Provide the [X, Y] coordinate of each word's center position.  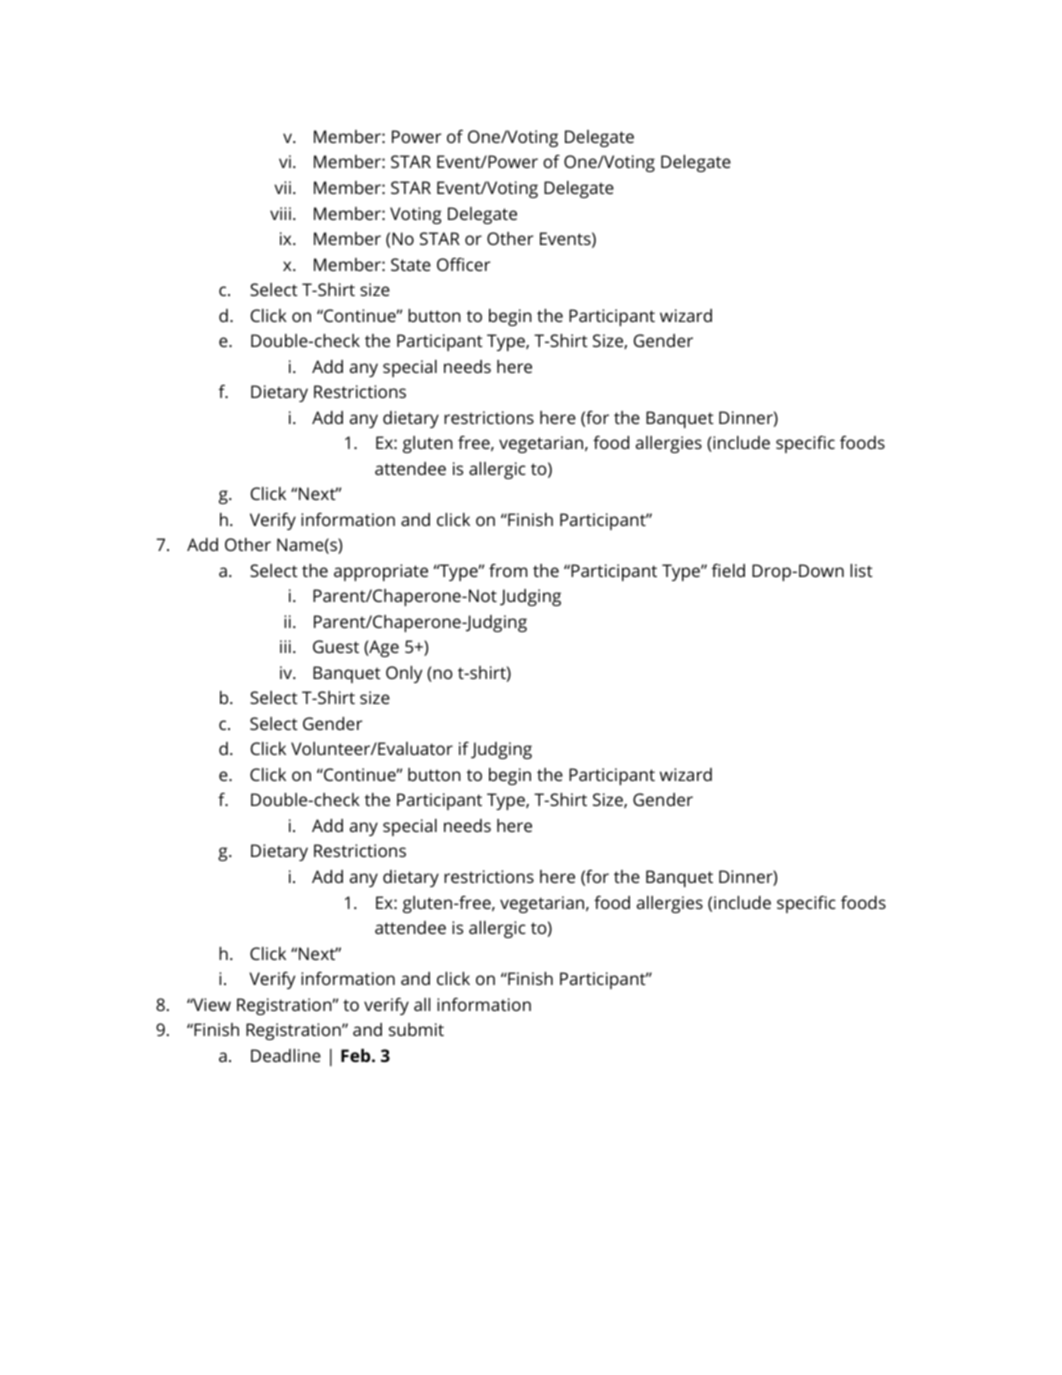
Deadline [286, 1055]
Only [404, 674]
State [411, 264]
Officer [463, 264]
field [728, 570]
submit [416, 1029]
